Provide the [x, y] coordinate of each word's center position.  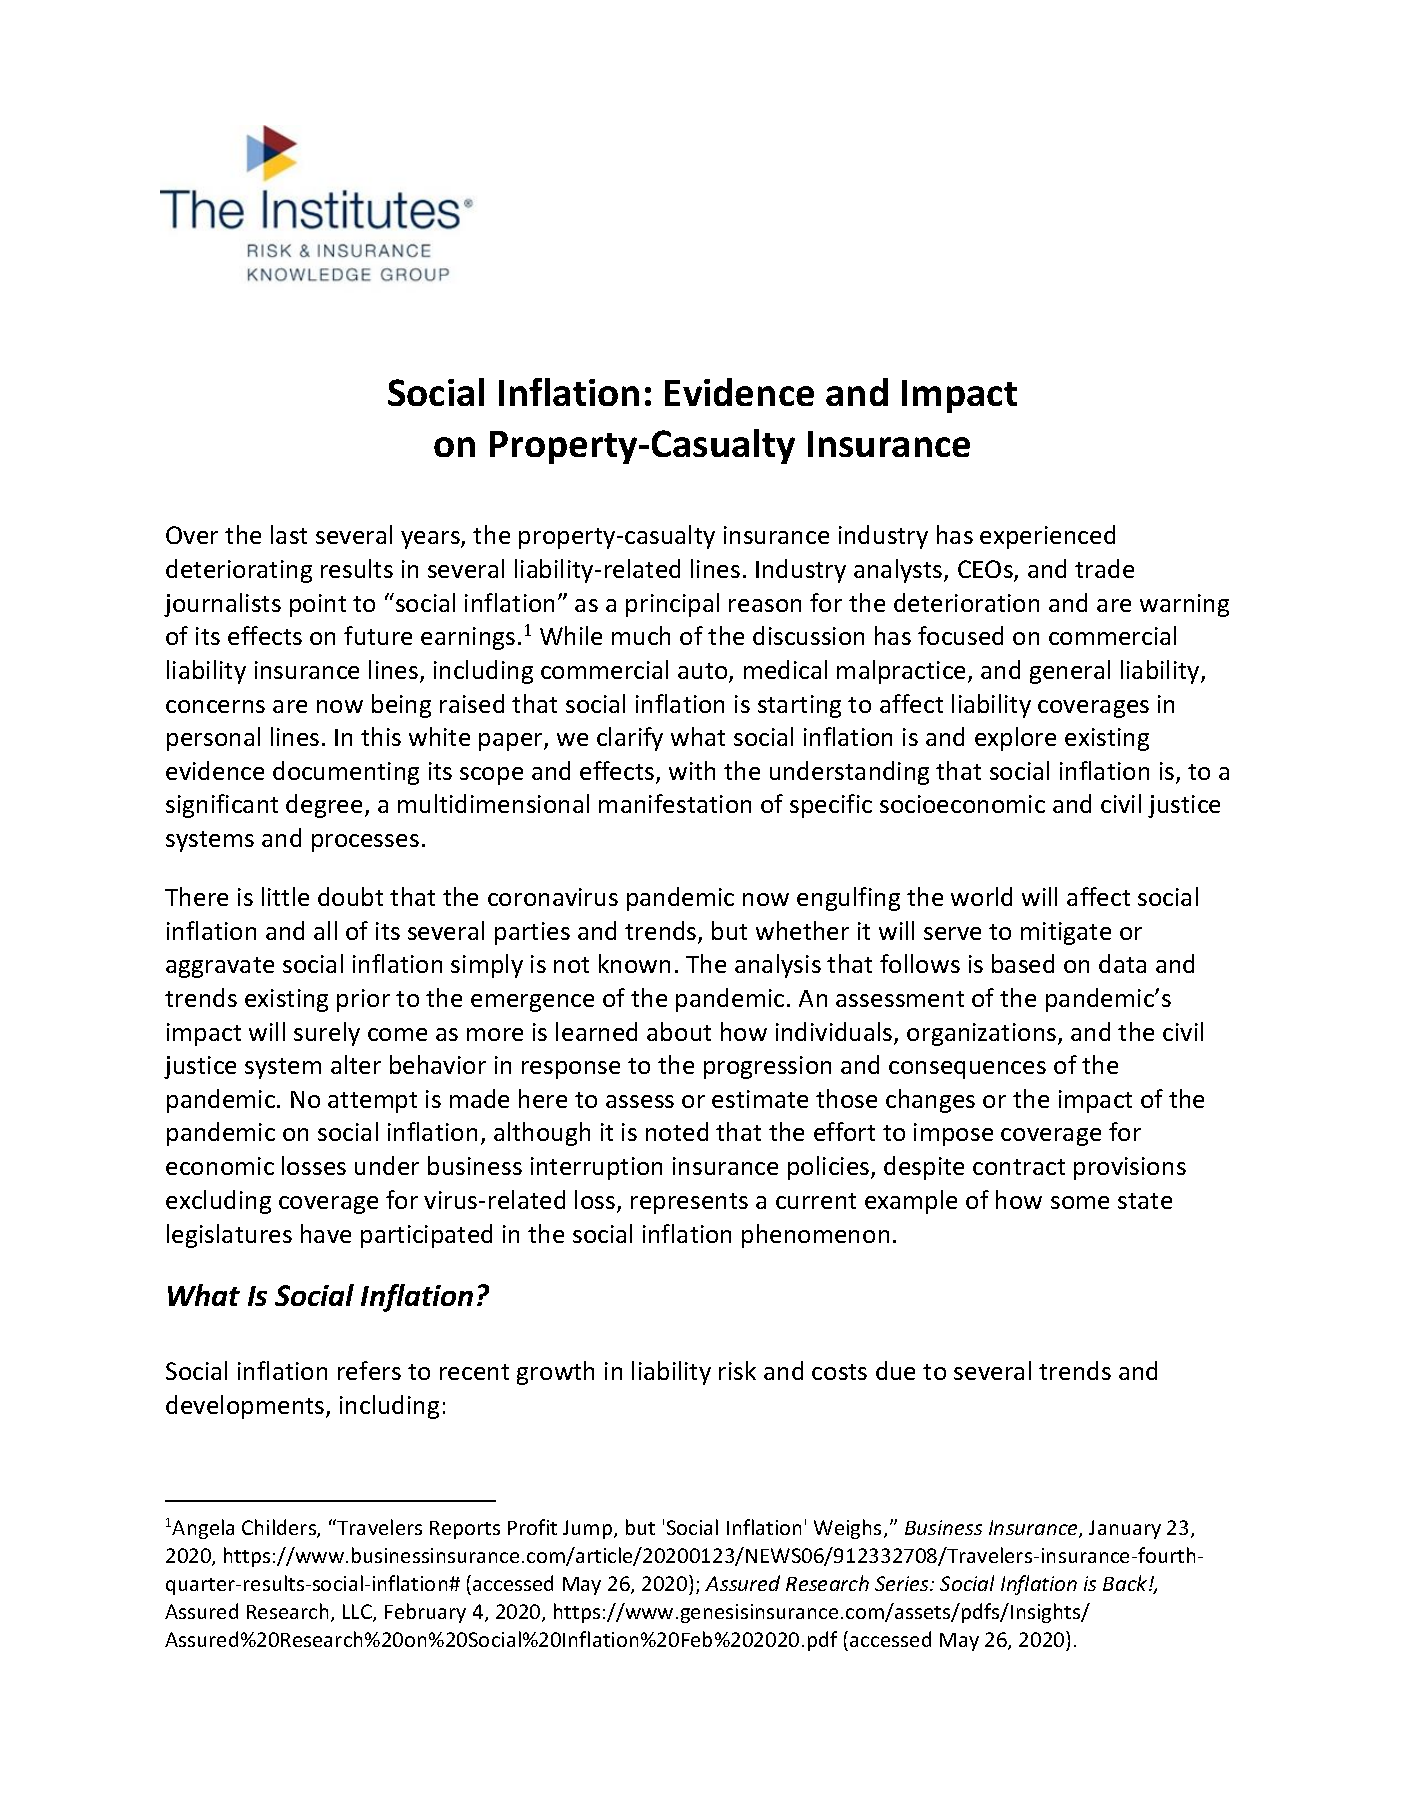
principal [672, 605]
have [326, 1233]
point [318, 605]
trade [1104, 568]
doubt [350, 896]
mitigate [1066, 933]
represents [689, 1203]
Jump [589, 1529]
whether [802, 930]
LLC [358, 1613]
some [1080, 1202]
